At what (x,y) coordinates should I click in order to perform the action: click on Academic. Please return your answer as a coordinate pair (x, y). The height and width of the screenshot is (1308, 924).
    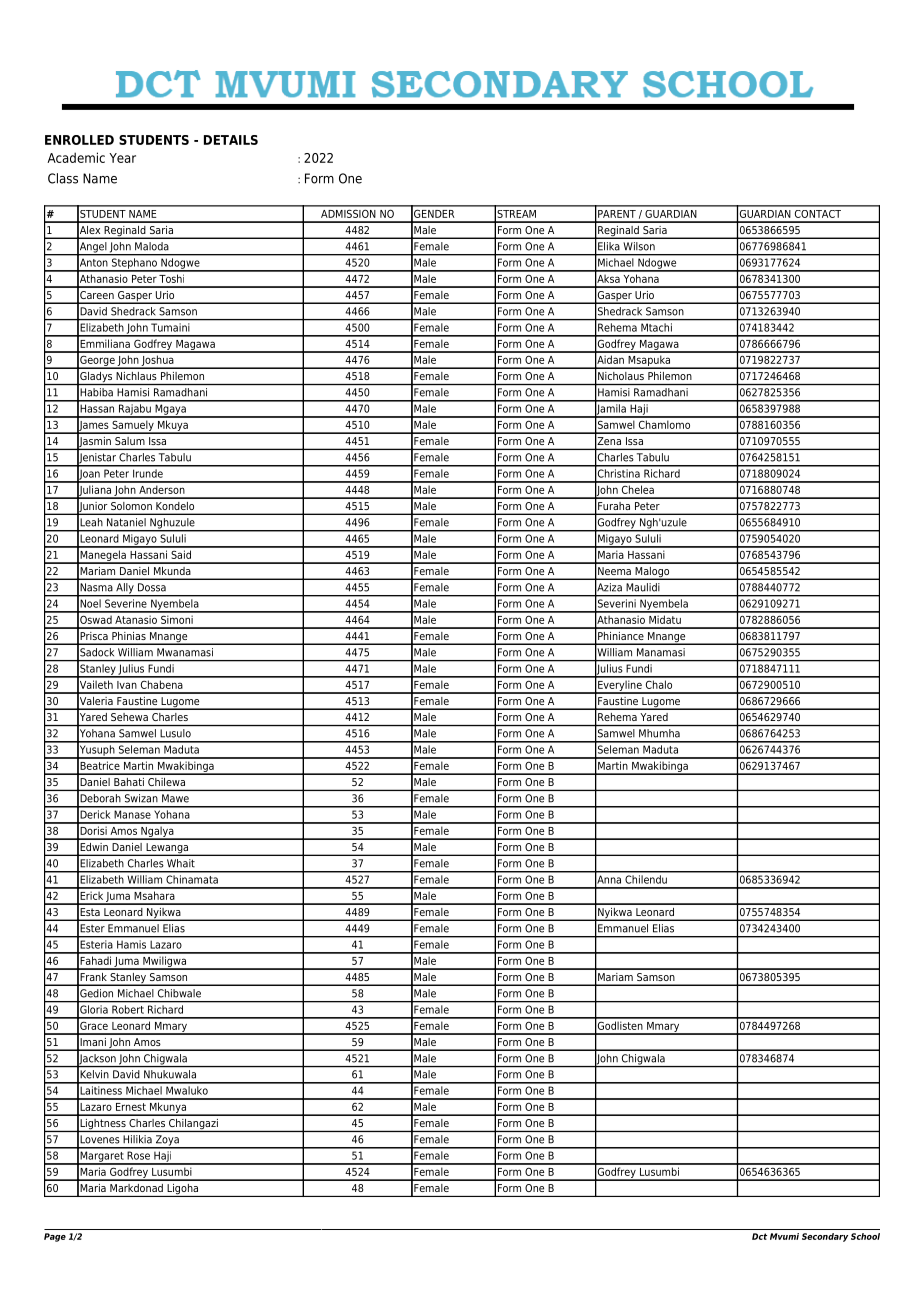
    Looking at the image, I should click on (76, 157).
